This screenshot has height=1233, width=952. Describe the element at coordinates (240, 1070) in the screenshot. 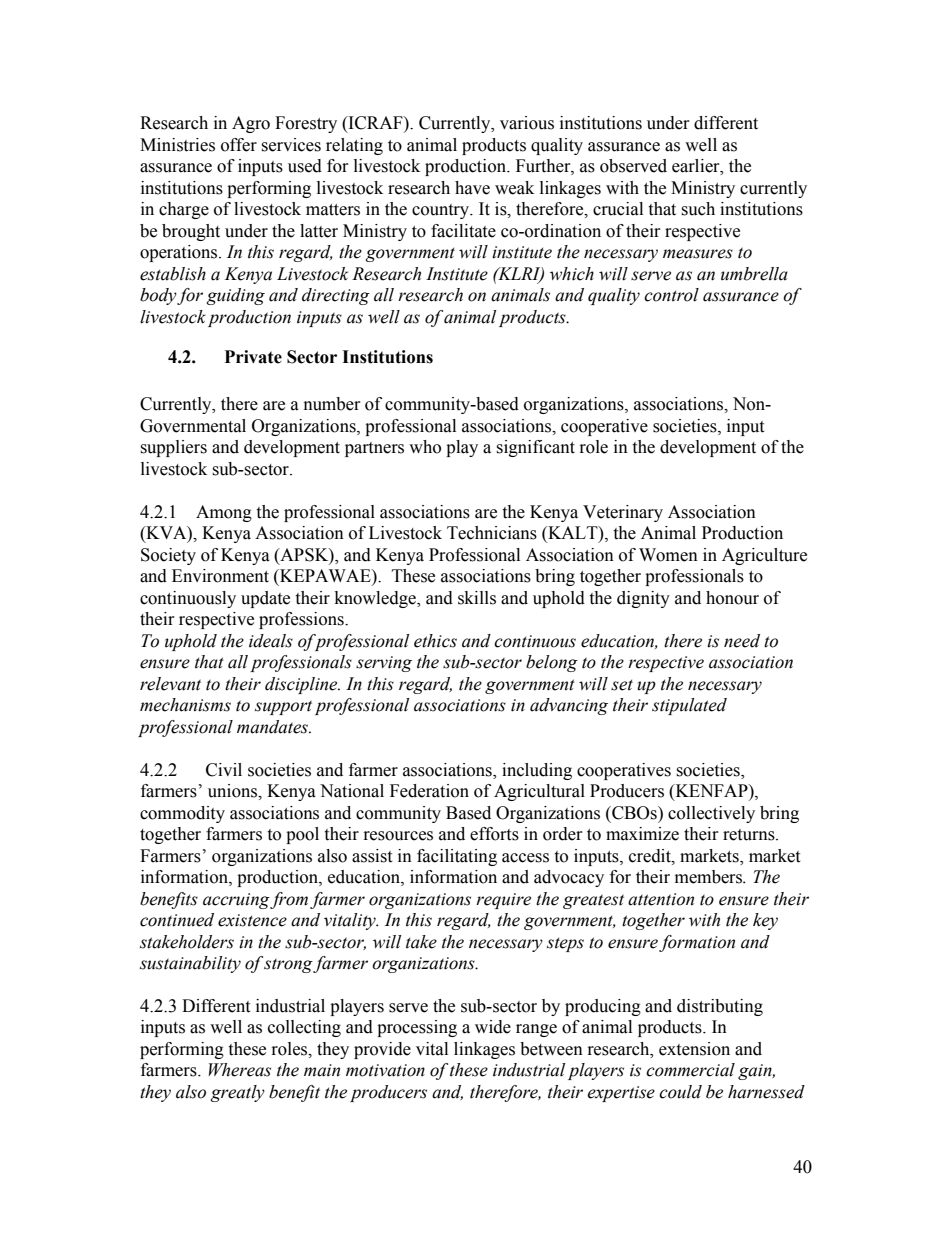

I see `Whereas` at that location.
